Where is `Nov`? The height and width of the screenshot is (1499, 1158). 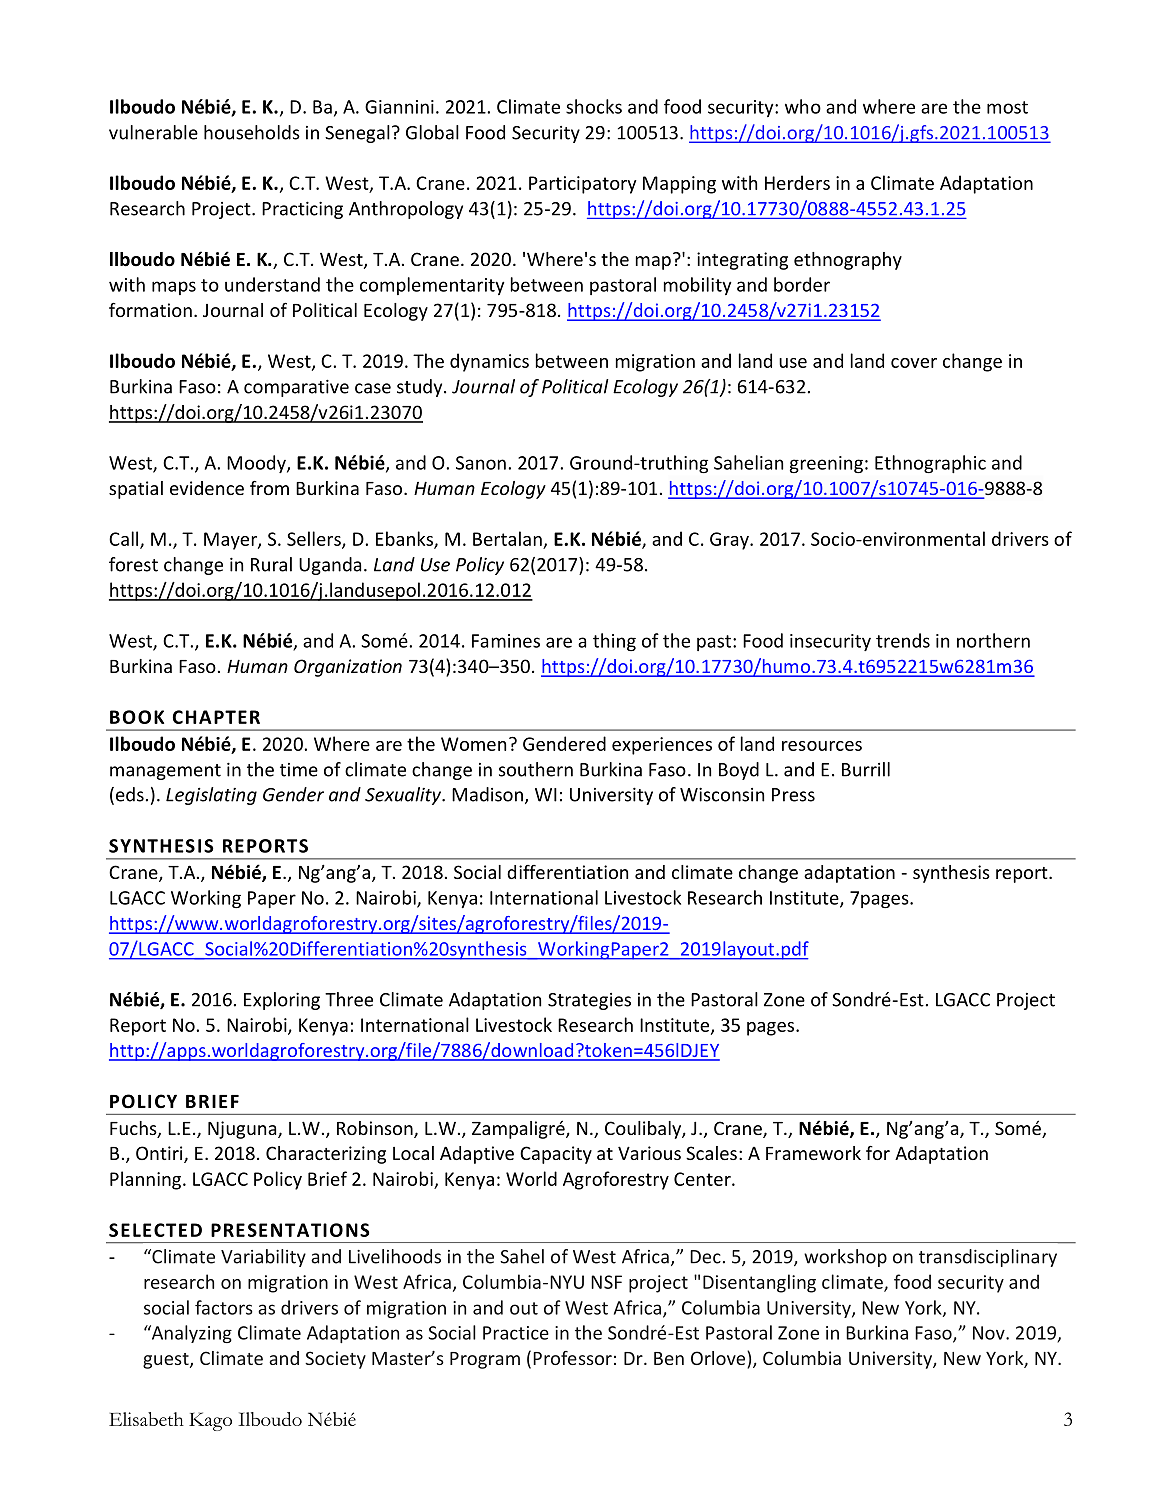
Nov is located at coordinates (990, 1333).
